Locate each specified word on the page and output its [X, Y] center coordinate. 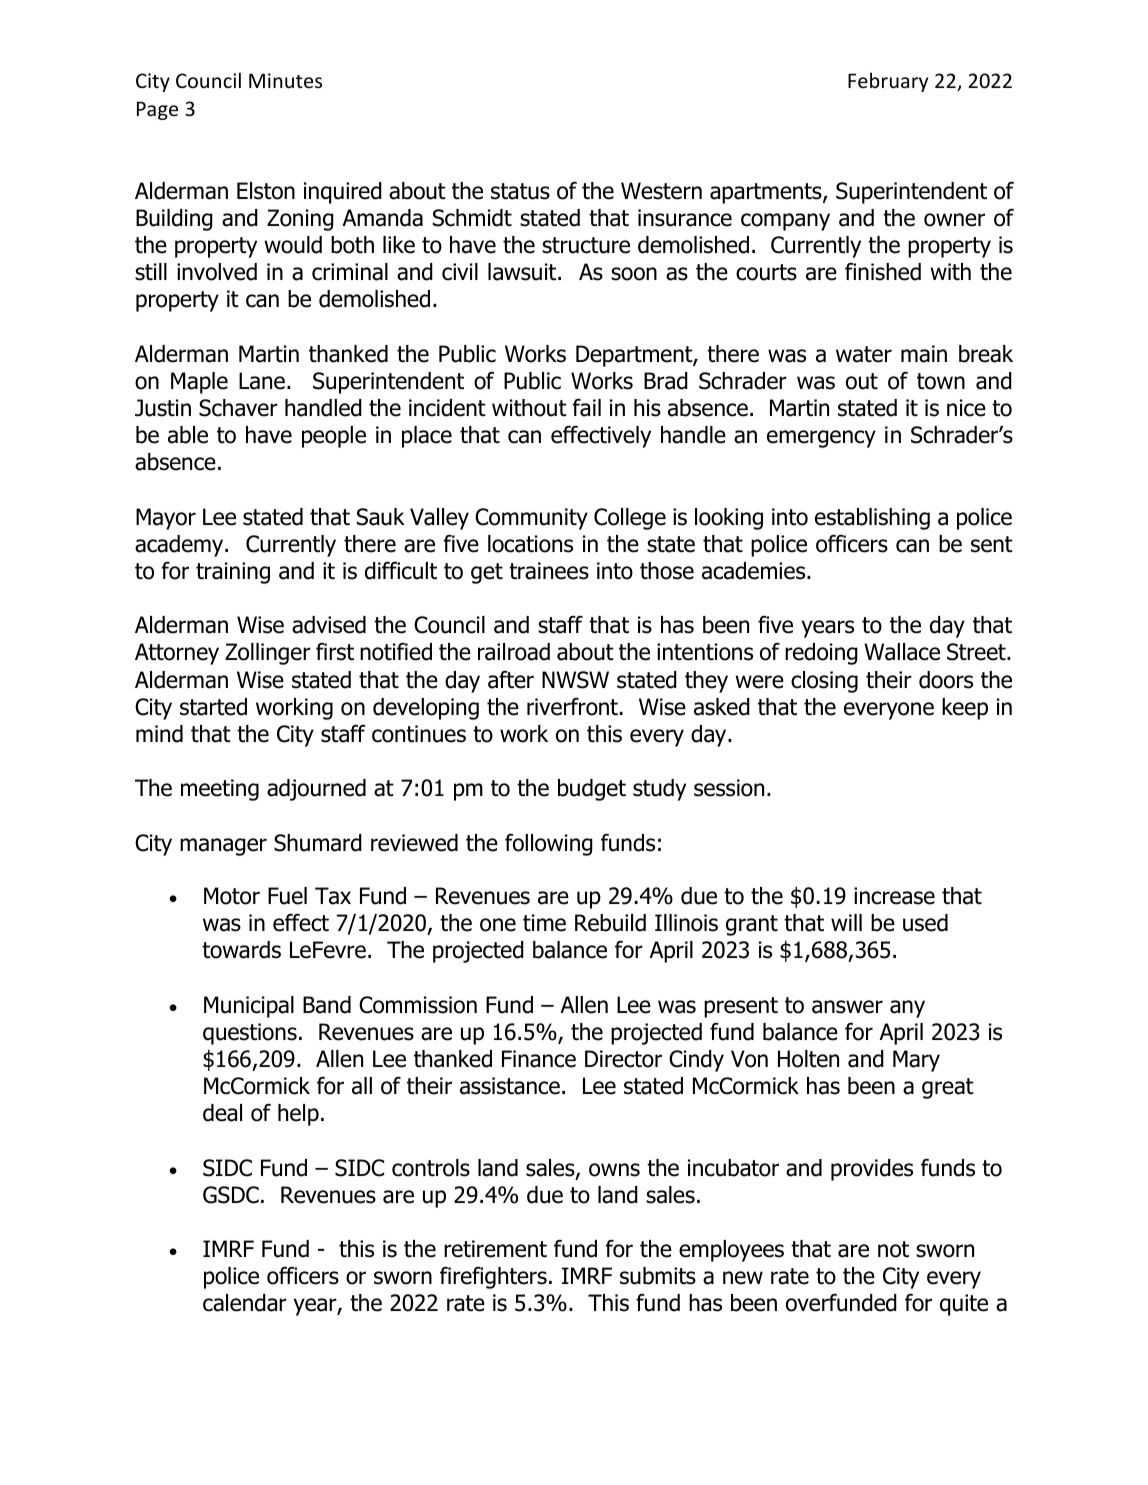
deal [222, 1113]
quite [964, 1305]
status [520, 191]
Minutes [285, 80]
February [888, 82]
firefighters [493, 1277]
